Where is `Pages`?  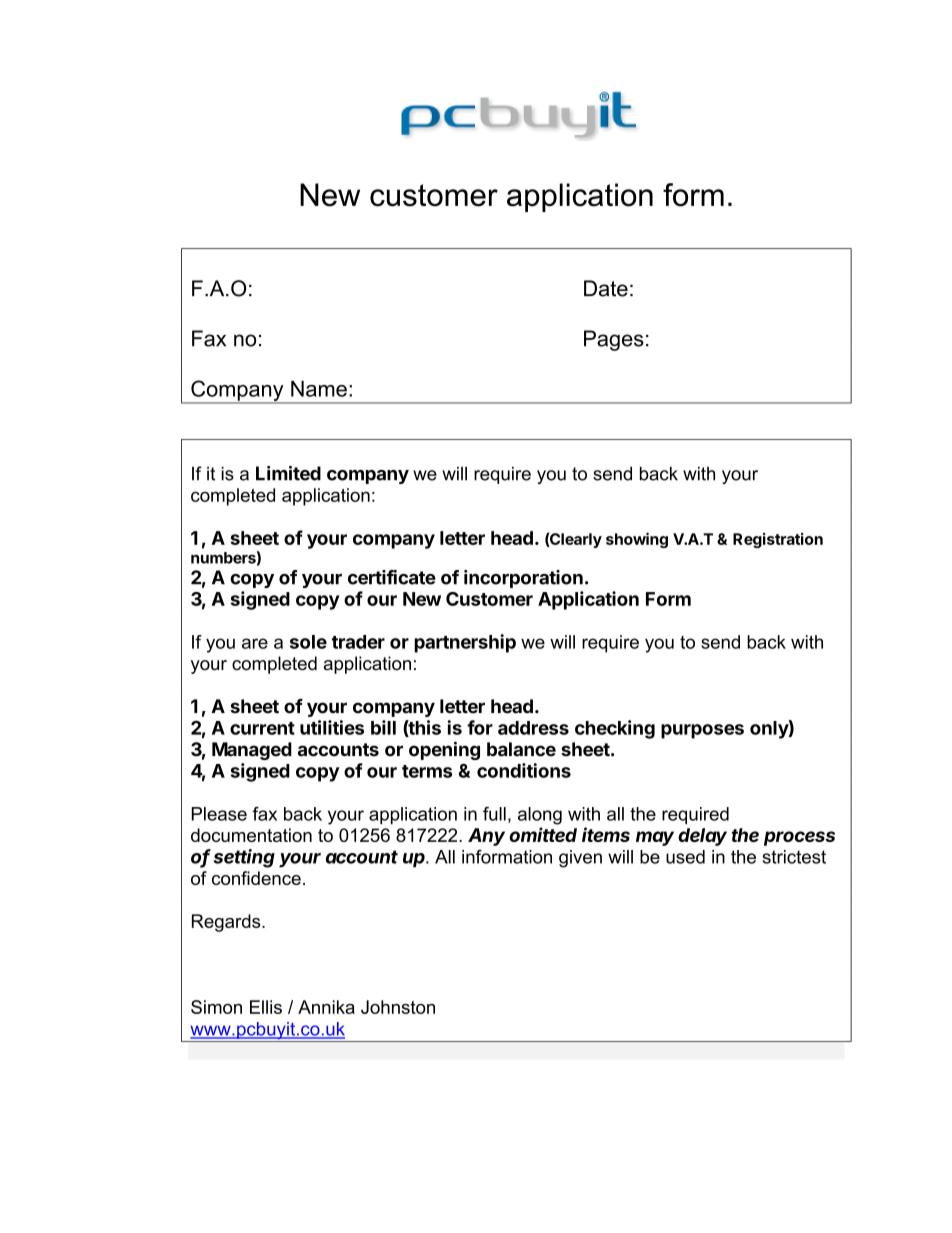 Pages is located at coordinates (614, 340).
